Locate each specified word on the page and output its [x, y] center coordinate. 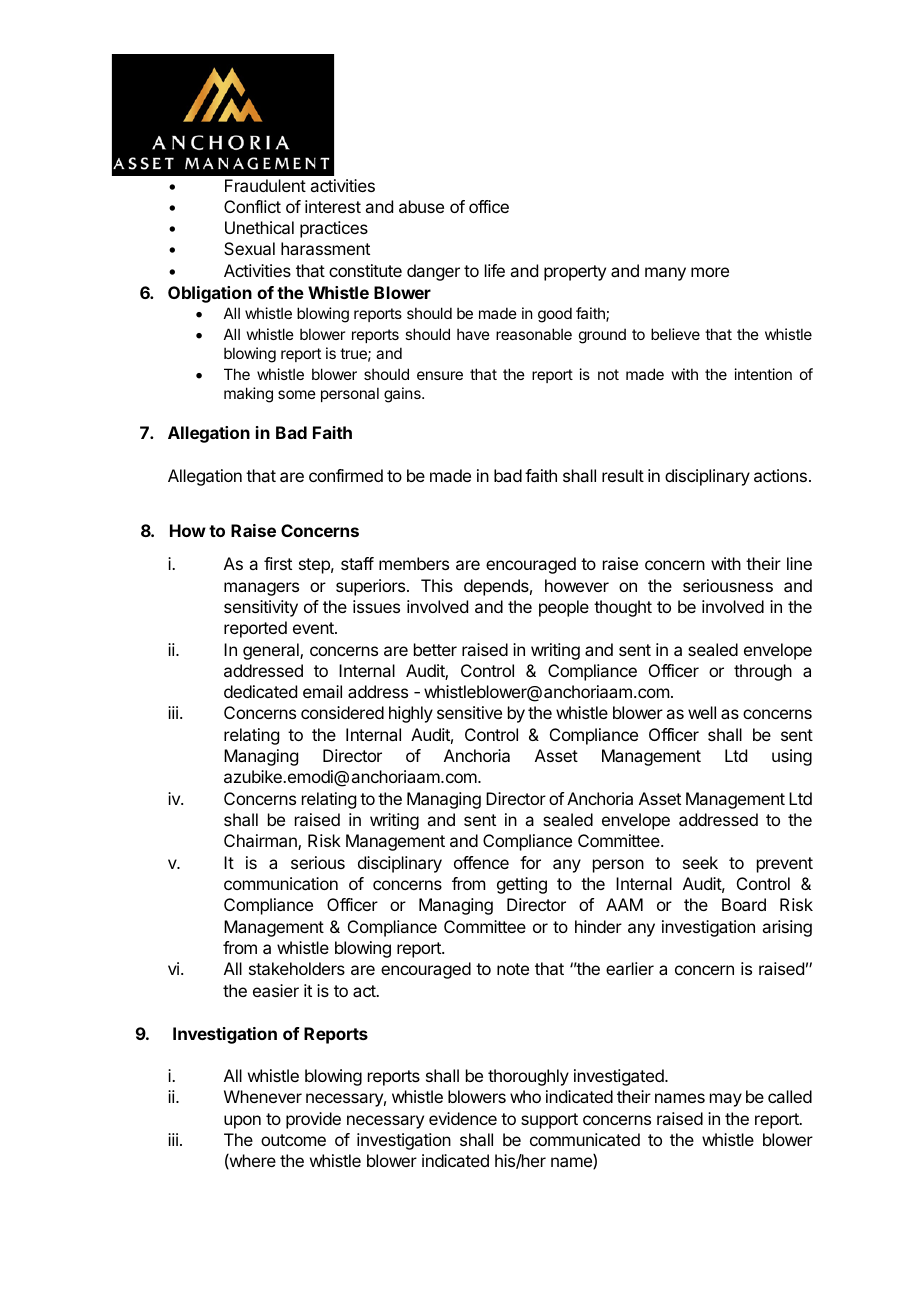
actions [780, 475]
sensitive [469, 712]
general [272, 651]
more [710, 272]
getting [522, 885]
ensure [440, 375]
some [297, 394]
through [763, 672]
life [495, 270]
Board [744, 904]
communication [281, 883]
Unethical [259, 227]
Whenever [263, 1096]
